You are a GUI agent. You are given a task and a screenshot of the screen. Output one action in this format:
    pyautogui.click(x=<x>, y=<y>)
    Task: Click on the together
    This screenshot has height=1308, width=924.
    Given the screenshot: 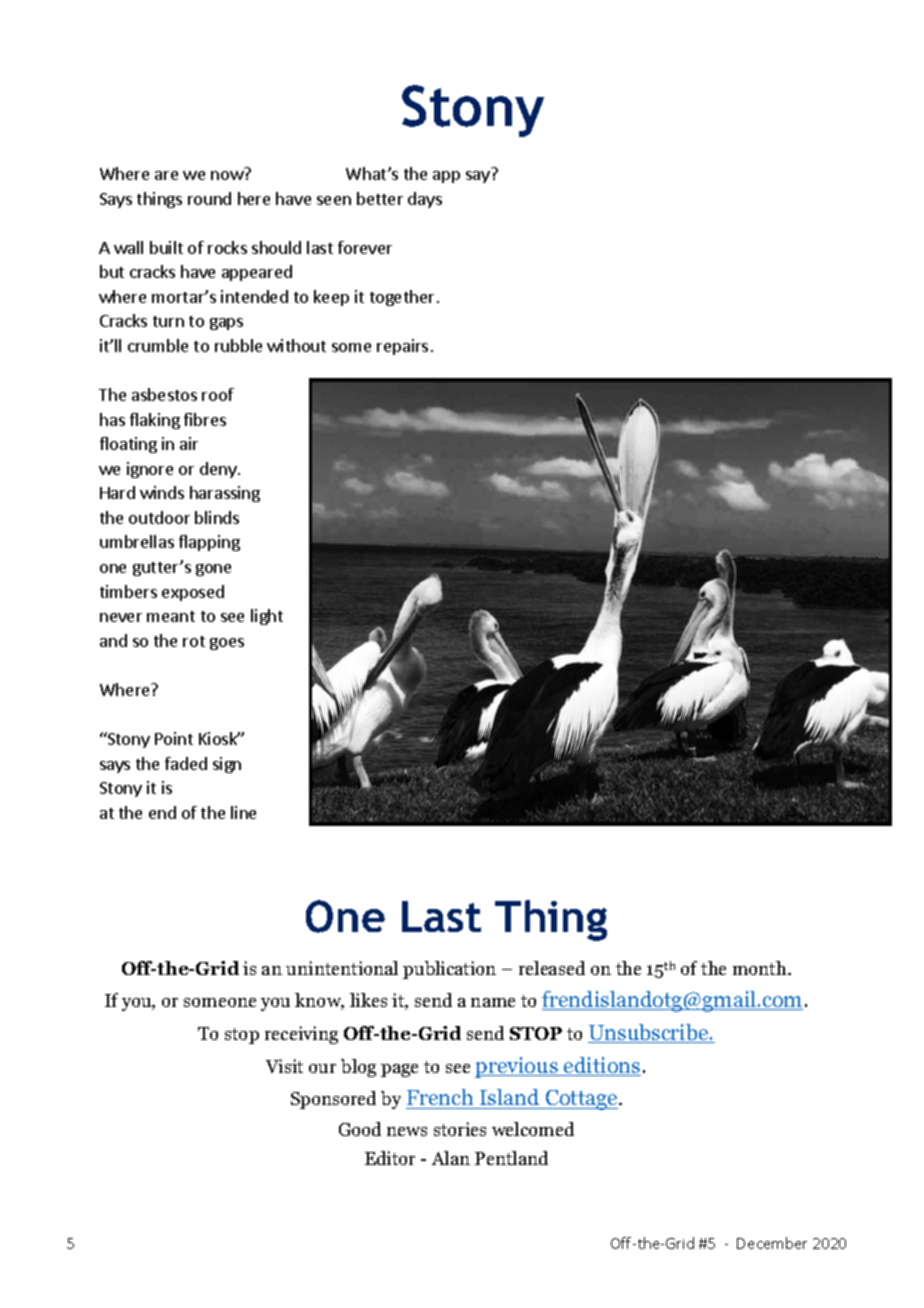 What is the action you would take?
    pyautogui.click(x=402, y=298)
